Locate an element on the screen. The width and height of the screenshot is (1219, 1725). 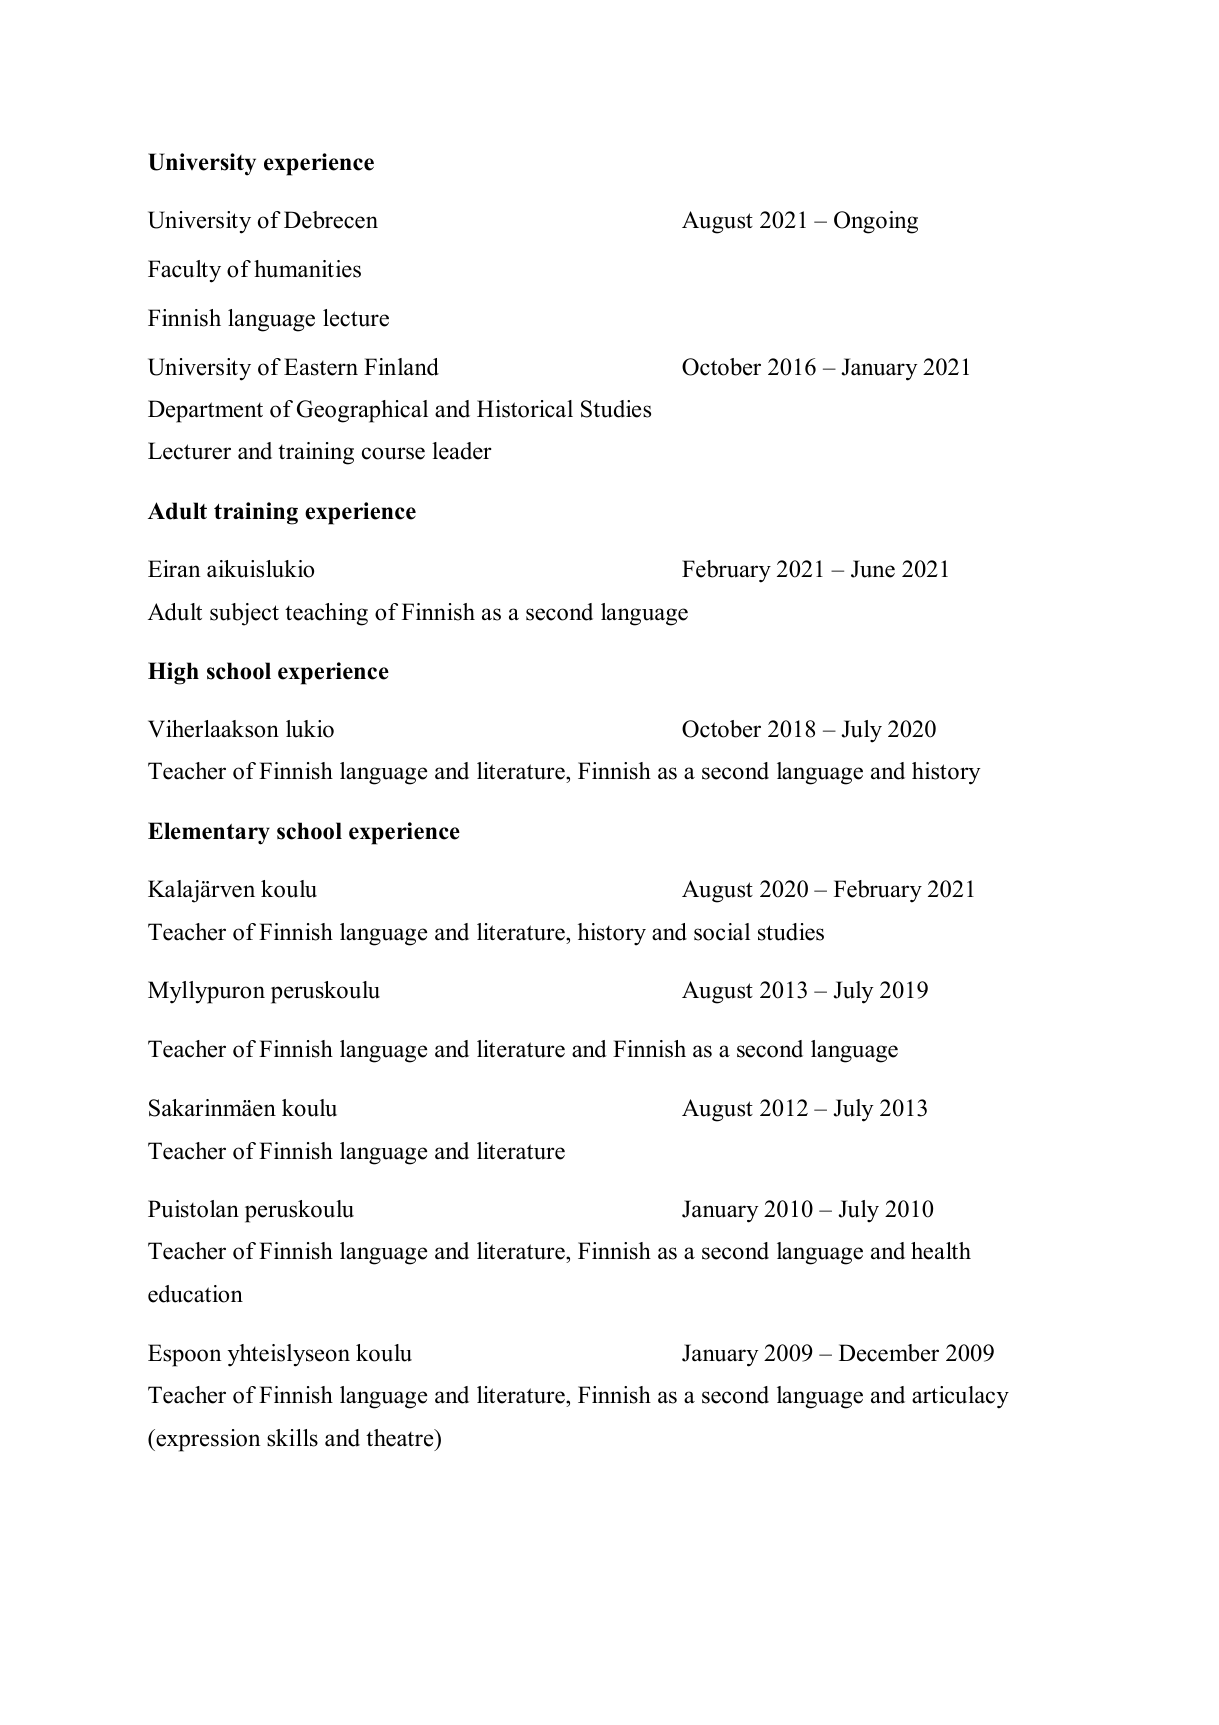
education is located at coordinates (195, 1294).
